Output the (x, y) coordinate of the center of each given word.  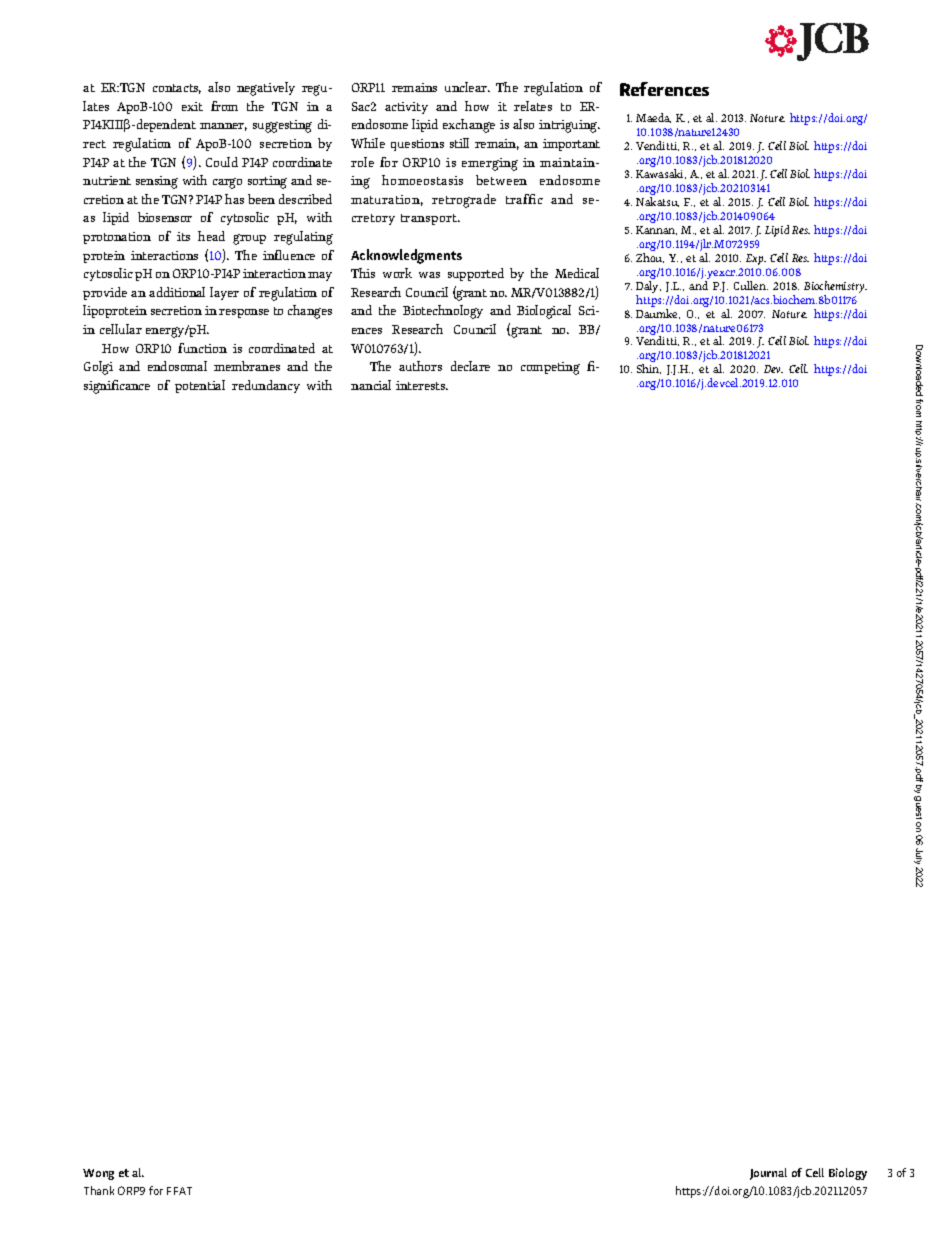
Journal (768, 1174)
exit (192, 106)
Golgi (98, 368)
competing (550, 368)
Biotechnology (443, 312)
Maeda (653, 118)
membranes (247, 366)
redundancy (266, 386)
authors (420, 366)
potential (200, 386)
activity (406, 108)
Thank (99, 1190)
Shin (649, 369)
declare (470, 366)
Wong (98, 1174)
